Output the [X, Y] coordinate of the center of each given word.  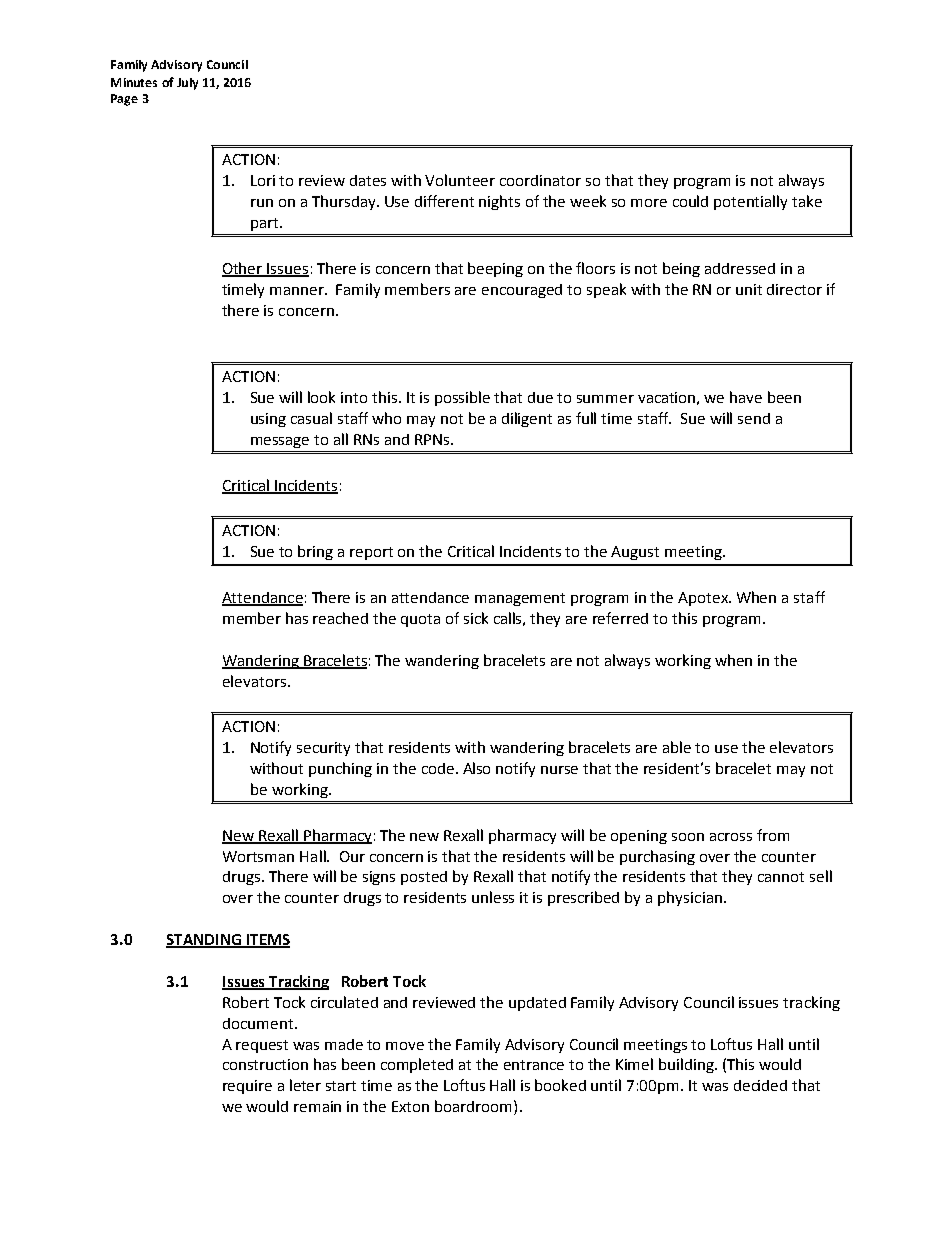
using [268, 420]
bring [315, 552]
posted [424, 878]
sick [476, 618]
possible [462, 398]
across [731, 837]
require [247, 1087]
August [635, 553]
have [746, 397]
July [187, 84]
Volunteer [460, 180]
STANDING [205, 941]
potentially [750, 202]
